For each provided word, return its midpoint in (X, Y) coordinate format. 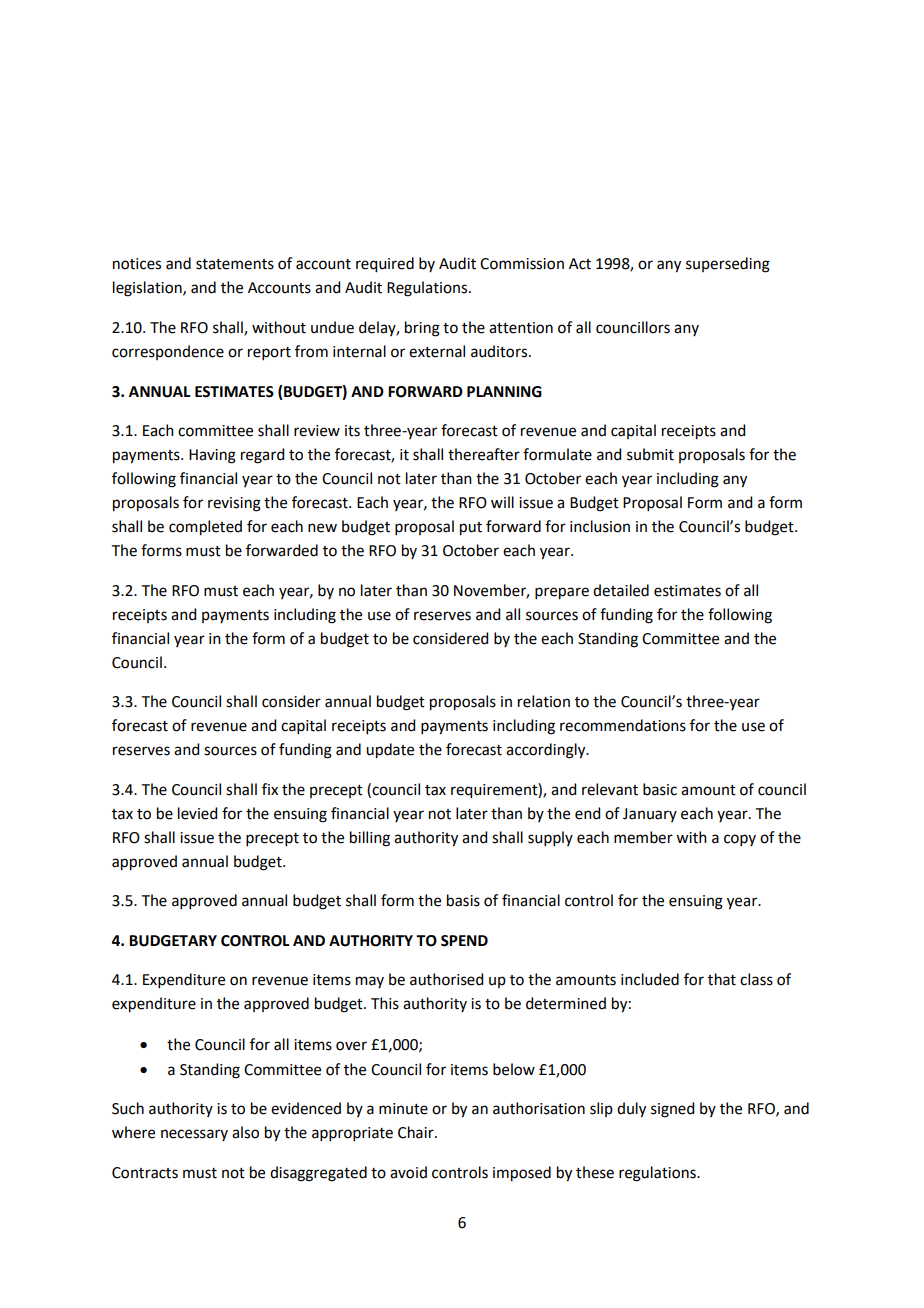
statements (235, 264)
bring (422, 329)
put (471, 529)
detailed (621, 590)
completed (205, 528)
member (643, 837)
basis (463, 900)
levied (197, 813)
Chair (417, 1132)
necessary (194, 1135)
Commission (522, 264)
